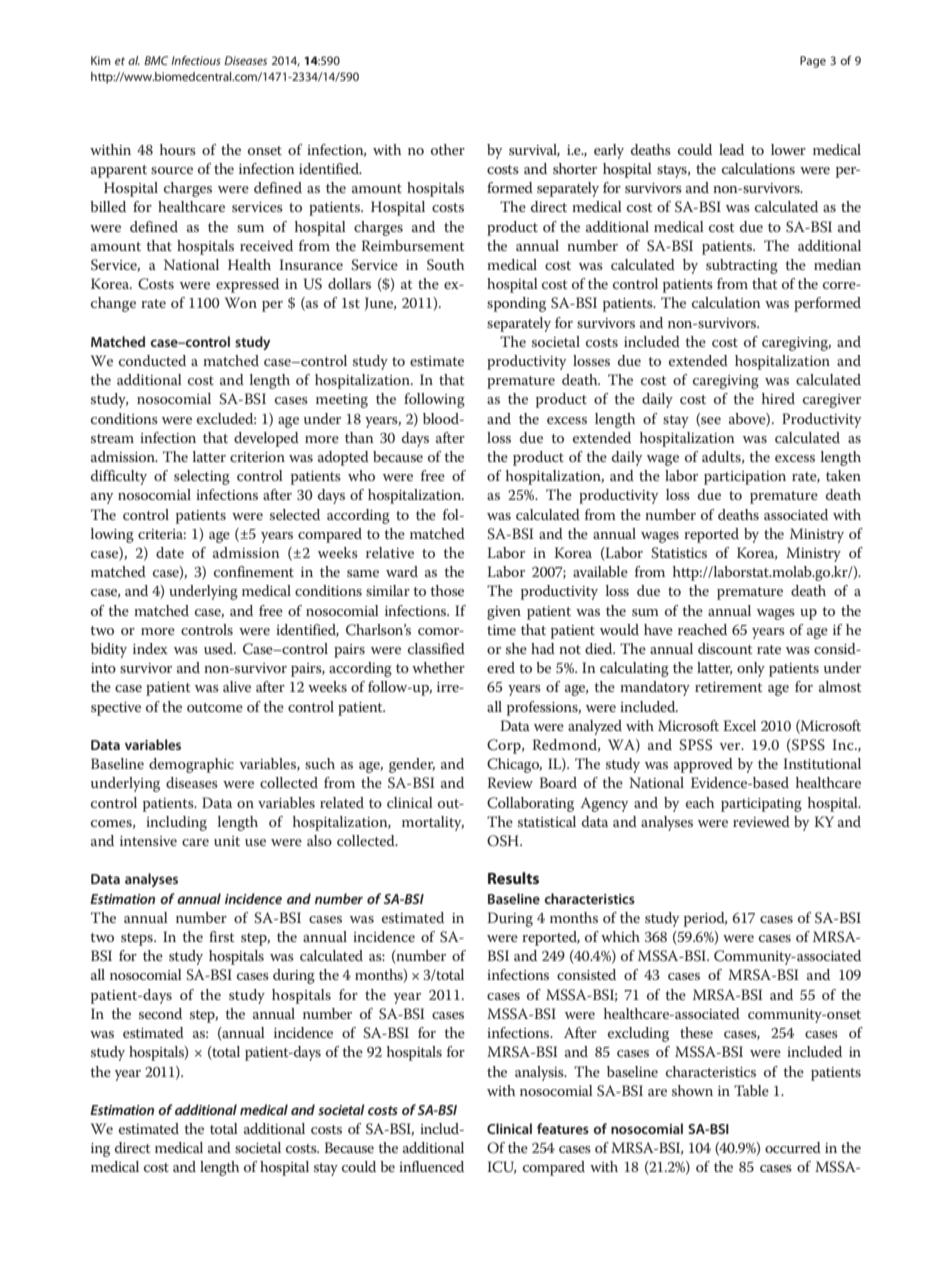 This screenshot has width=952, height=1270. Describe the element at coordinates (813, 62) in the screenshot. I see `Page` at that location.
